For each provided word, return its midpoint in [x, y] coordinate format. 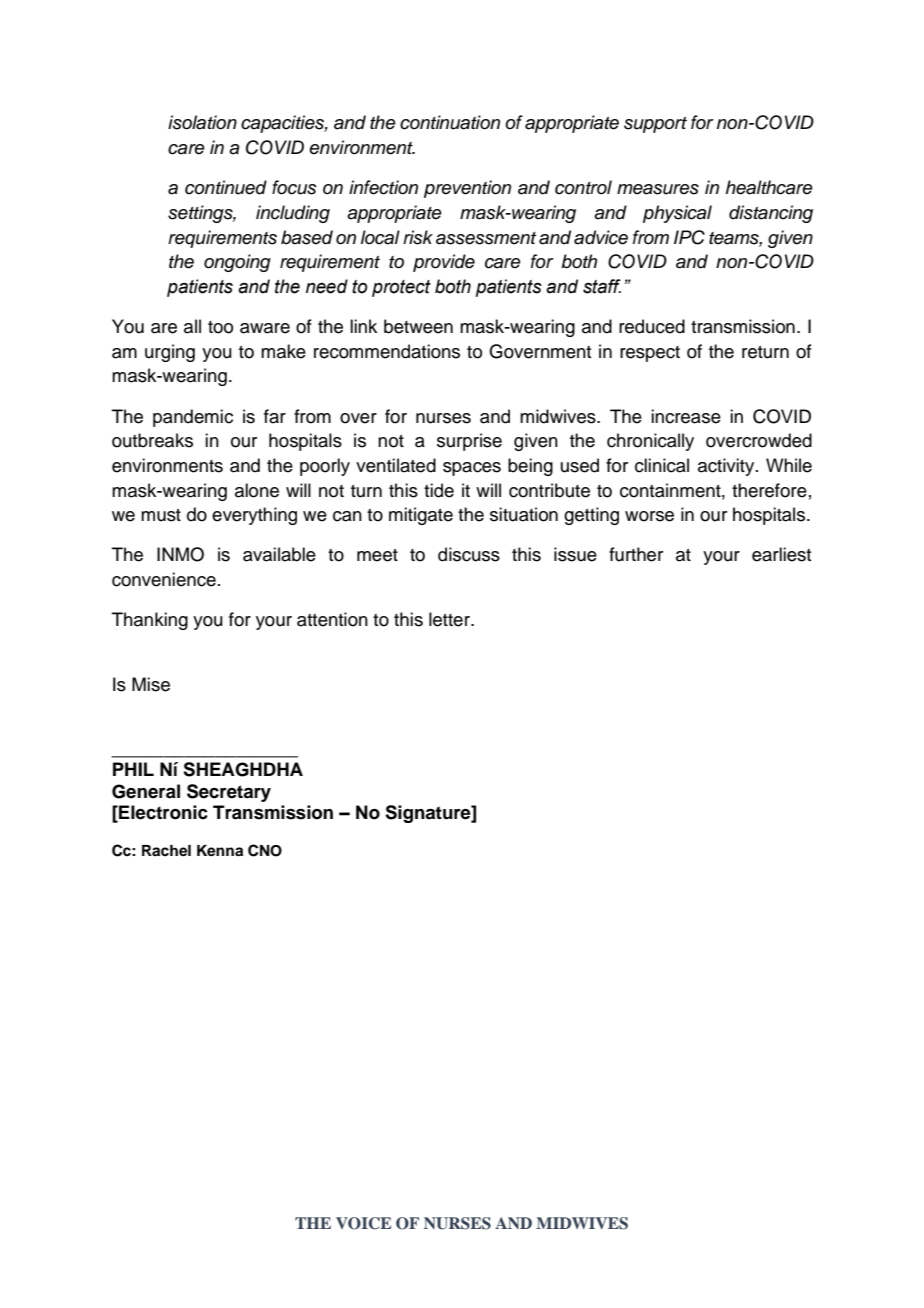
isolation [202, 122]
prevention [467, 189]
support [655, 125]
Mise [151, 684]
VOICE [363, 1223]
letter [450, 619]
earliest [781, 554]
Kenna [220, 851]
